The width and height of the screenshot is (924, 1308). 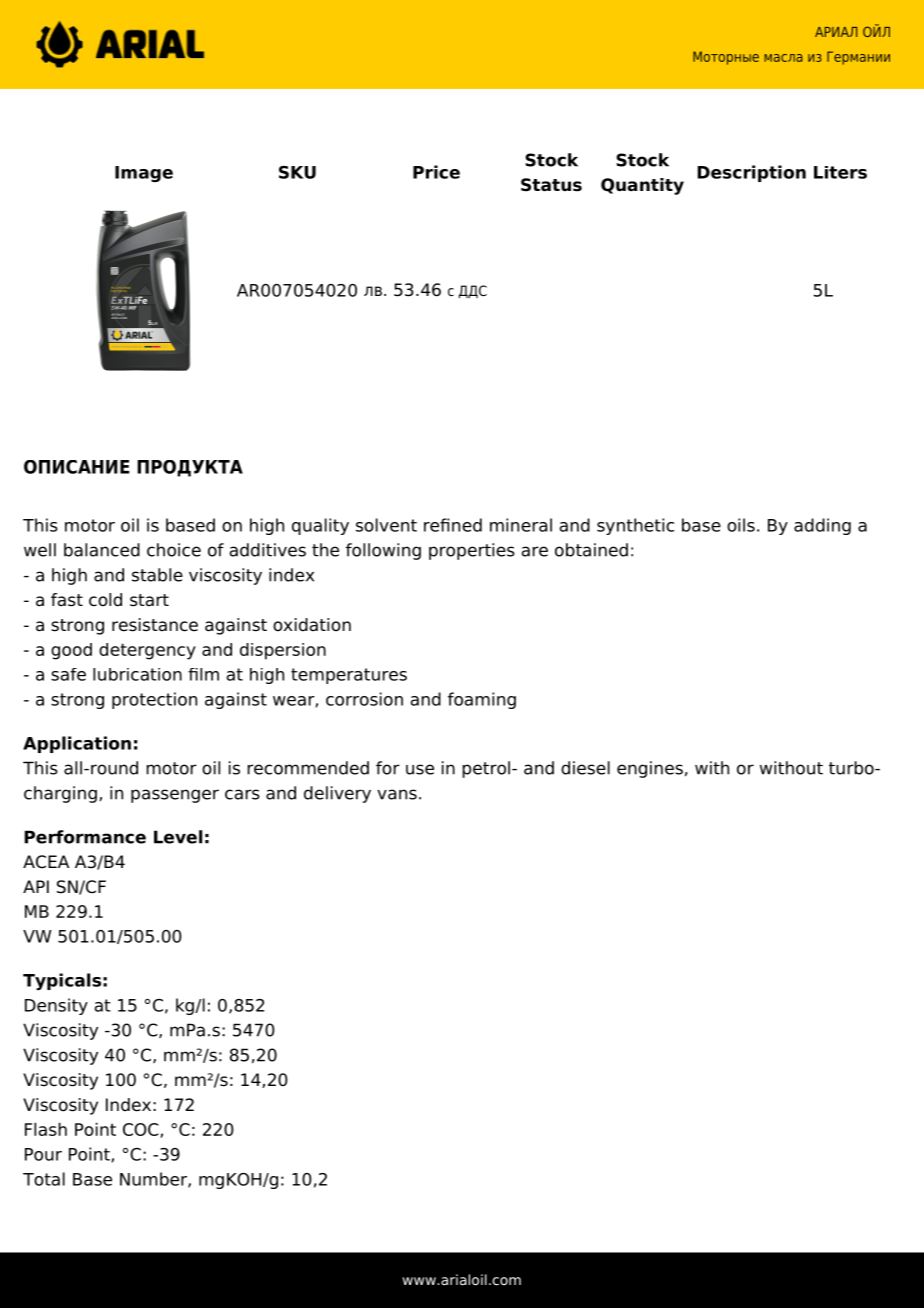 I want to click on Image, so click(x=144, y=174).
